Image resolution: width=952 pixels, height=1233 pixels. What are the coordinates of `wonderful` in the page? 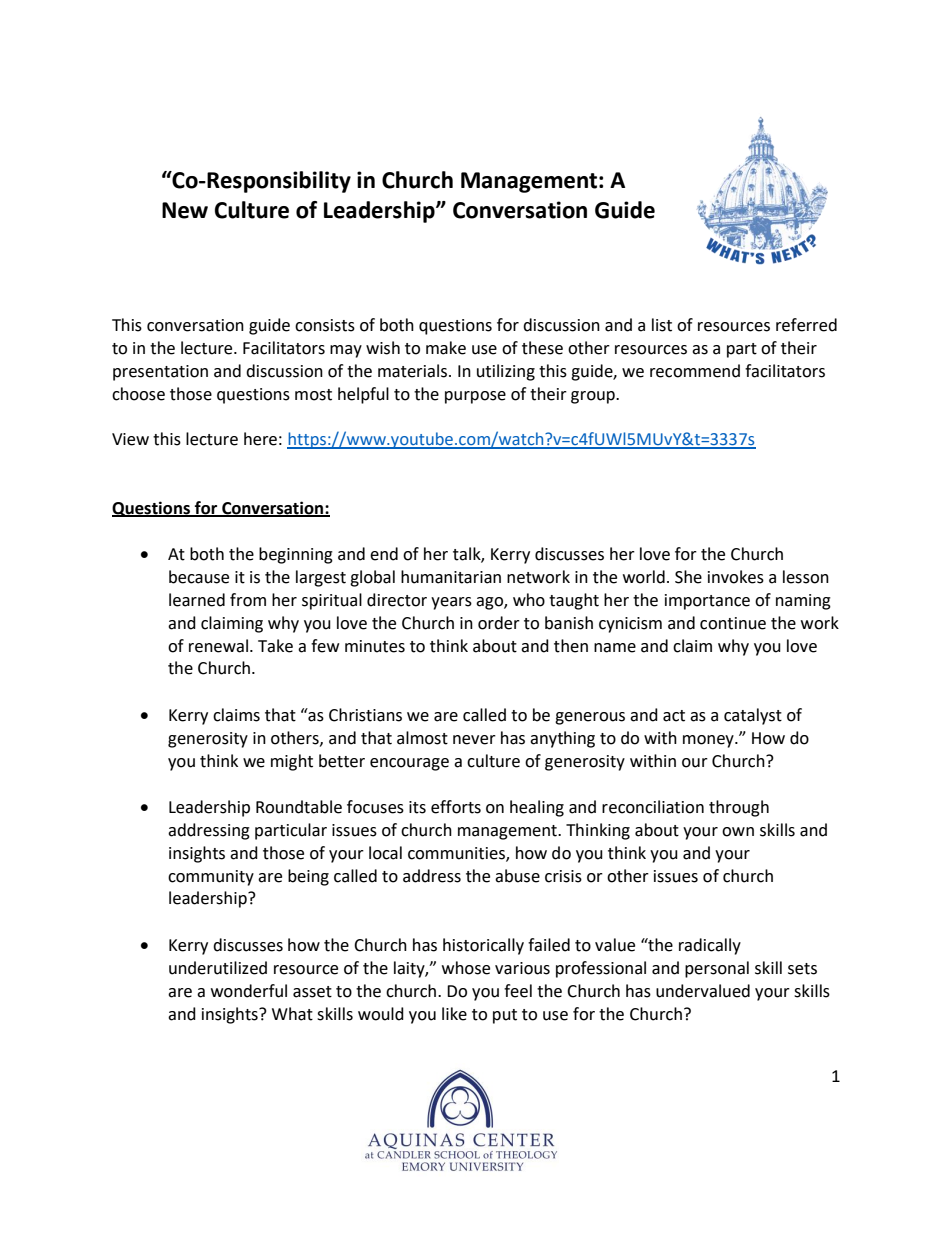 It's located at (249, 991).
